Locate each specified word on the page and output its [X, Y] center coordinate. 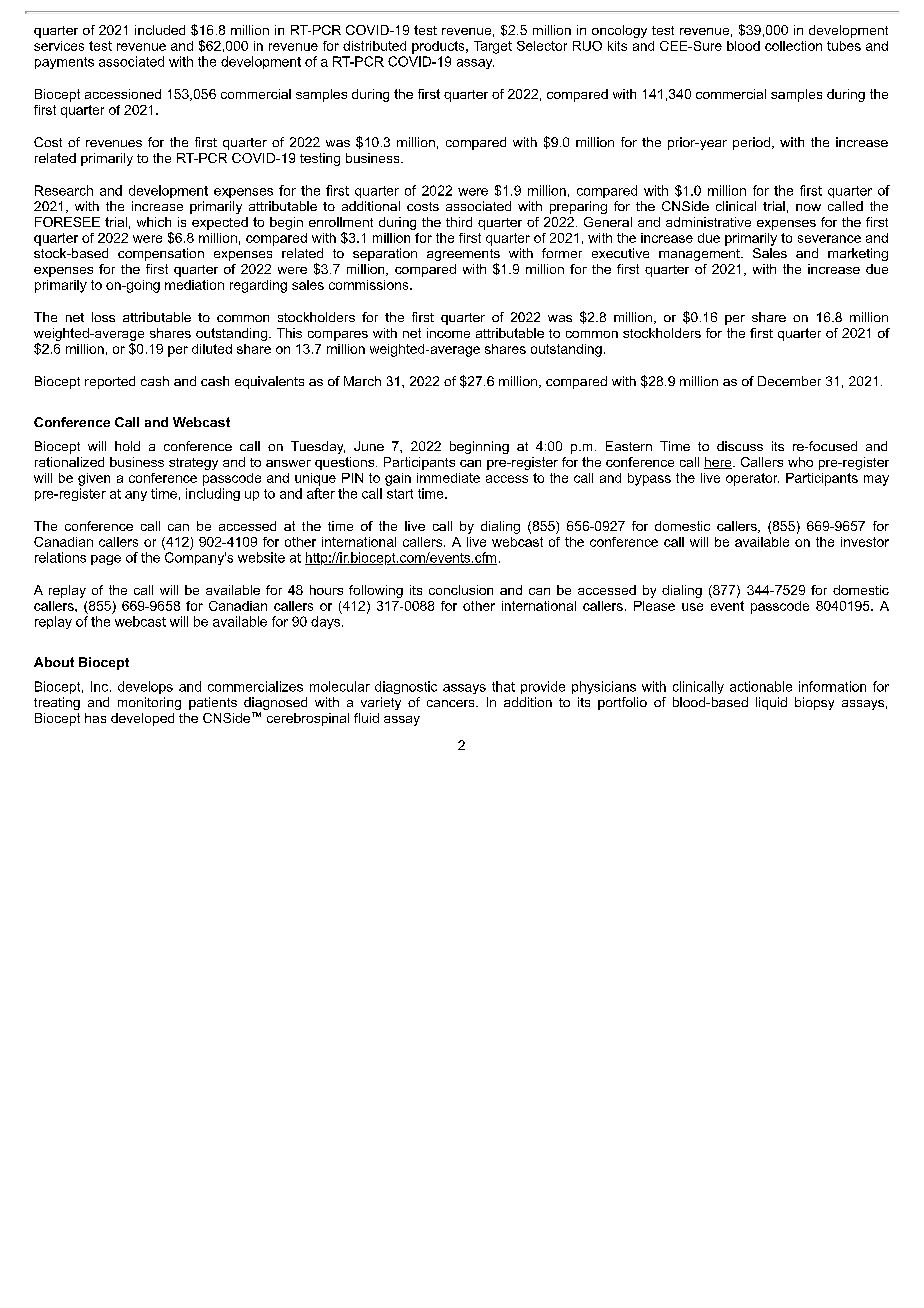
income [448, 333]
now [808, 207]
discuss [740, 446]
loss [103, 317]
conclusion [461, 590]
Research [64, 190]
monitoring [149, 703]
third [459, 222]
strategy [193, 464]
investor [865, 542]
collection [793, 46]
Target [493, 47]
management [700, 255]
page [106, 560]
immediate [448, 478]
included [160, 30]
